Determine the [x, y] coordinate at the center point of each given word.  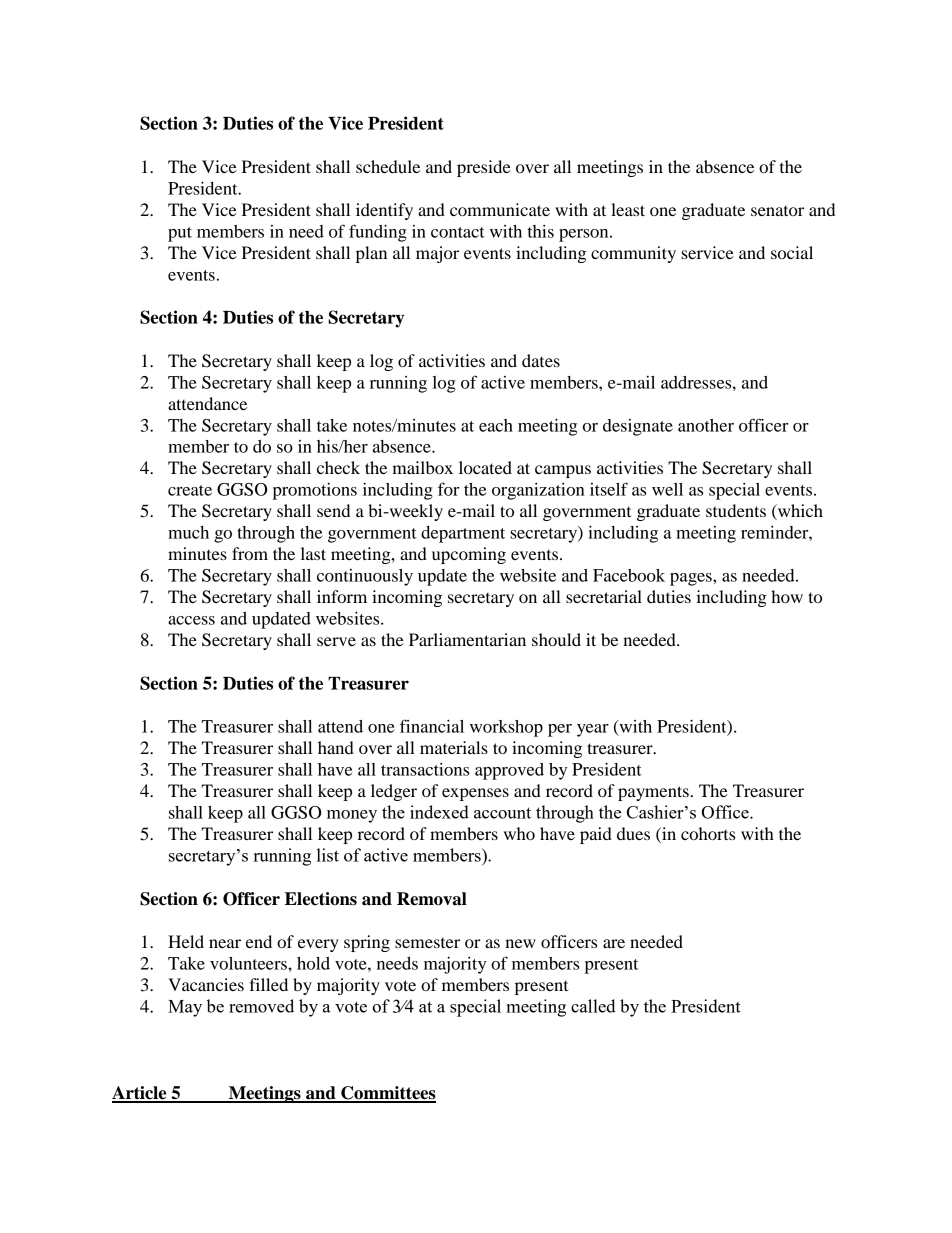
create [190, 490]
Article [140, 1094]
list [328, 855]
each [496, 425]
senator [777, 211]
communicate [500, 209]
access [191, 620]
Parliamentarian [467, 639]
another [706, 425]
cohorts [708, 833]
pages [692, 579]
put [180, 234]
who [519, 833]
